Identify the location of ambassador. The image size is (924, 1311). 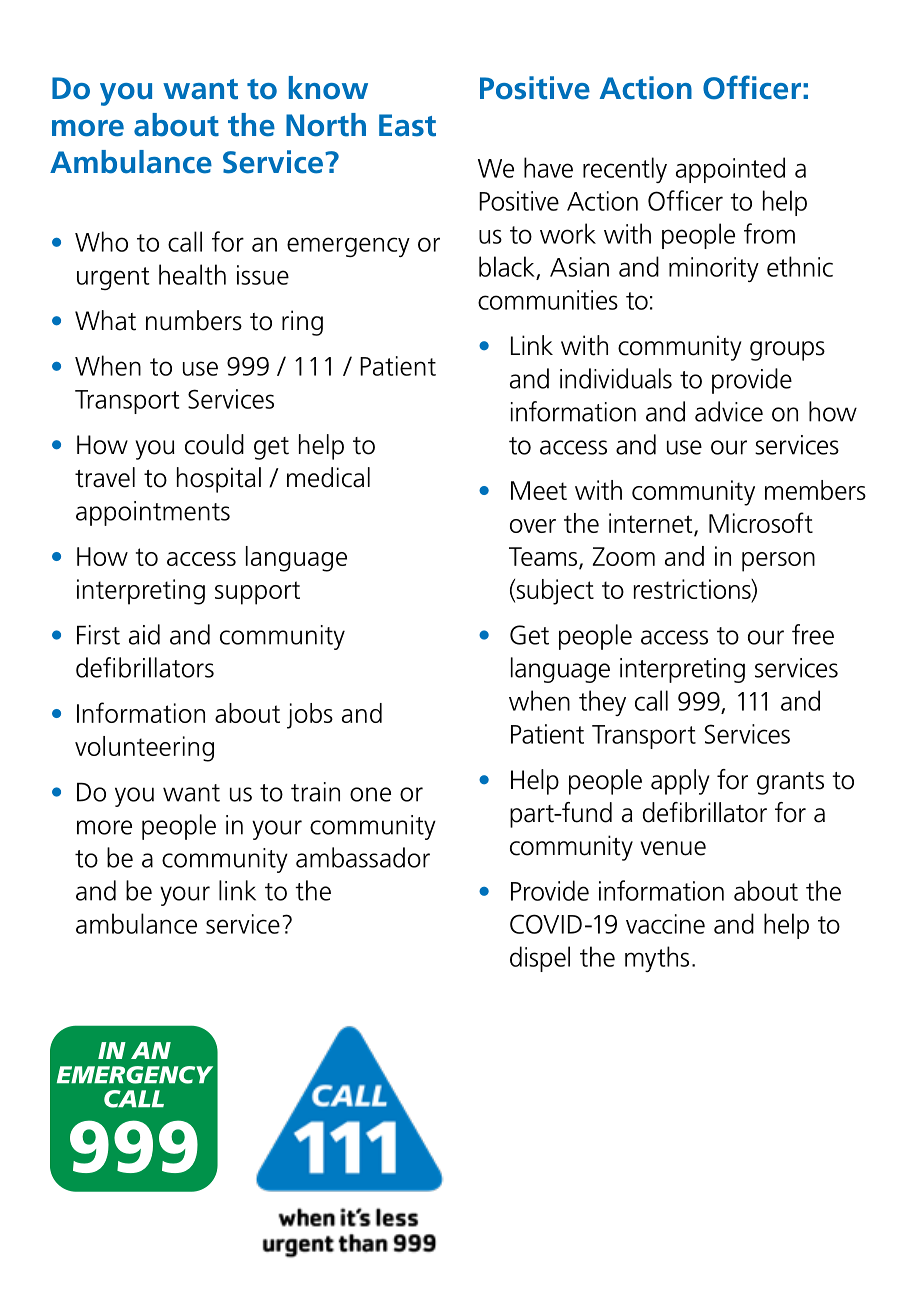
(363, 857).
